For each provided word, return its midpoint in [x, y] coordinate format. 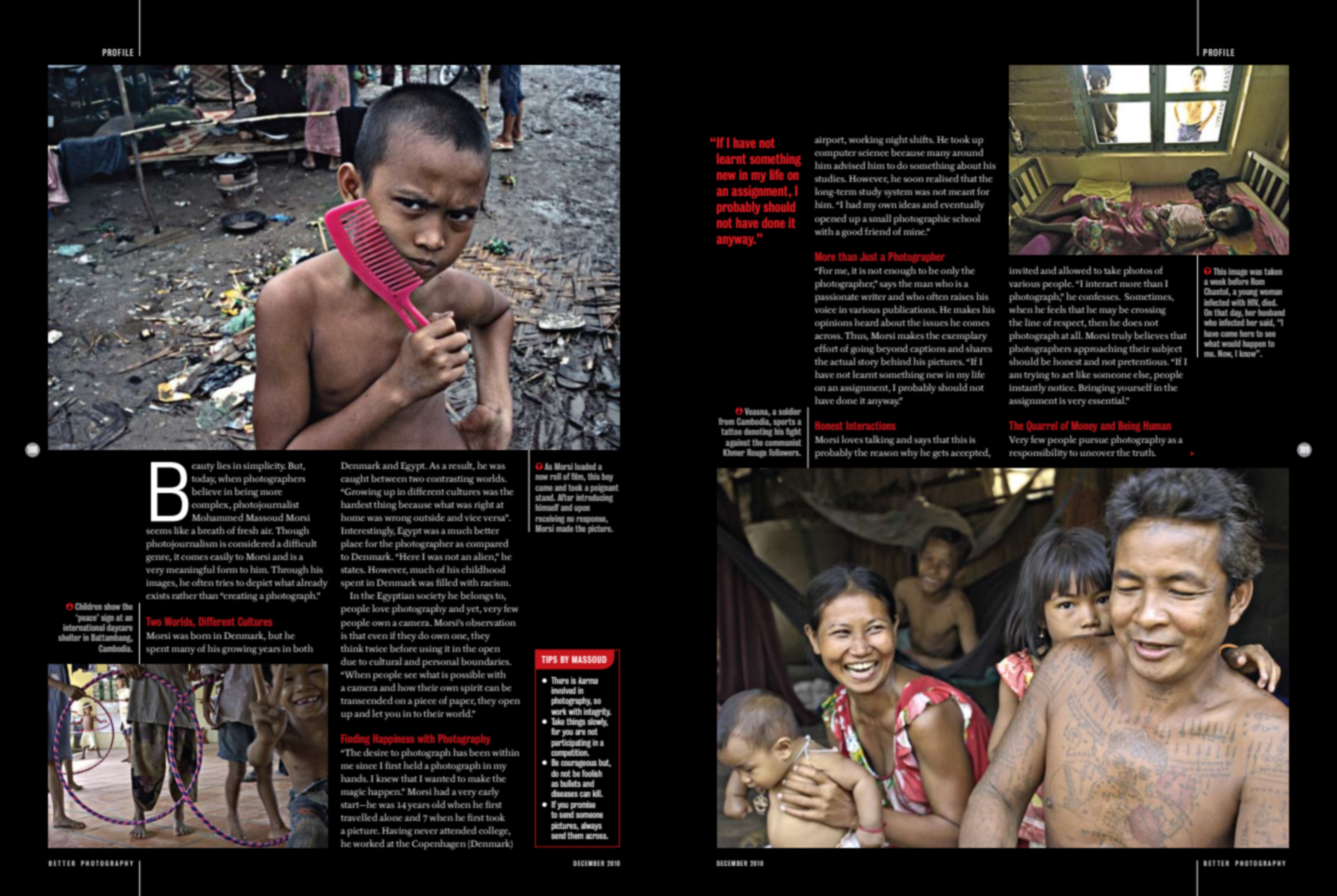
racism [496, 582]
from [726, 421]
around [967, 152]
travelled [359, 817]
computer [835, 154]
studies [831, 178]
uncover [1097, 453]
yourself [1134, 388]
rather [184, 595]
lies [224, 465]
